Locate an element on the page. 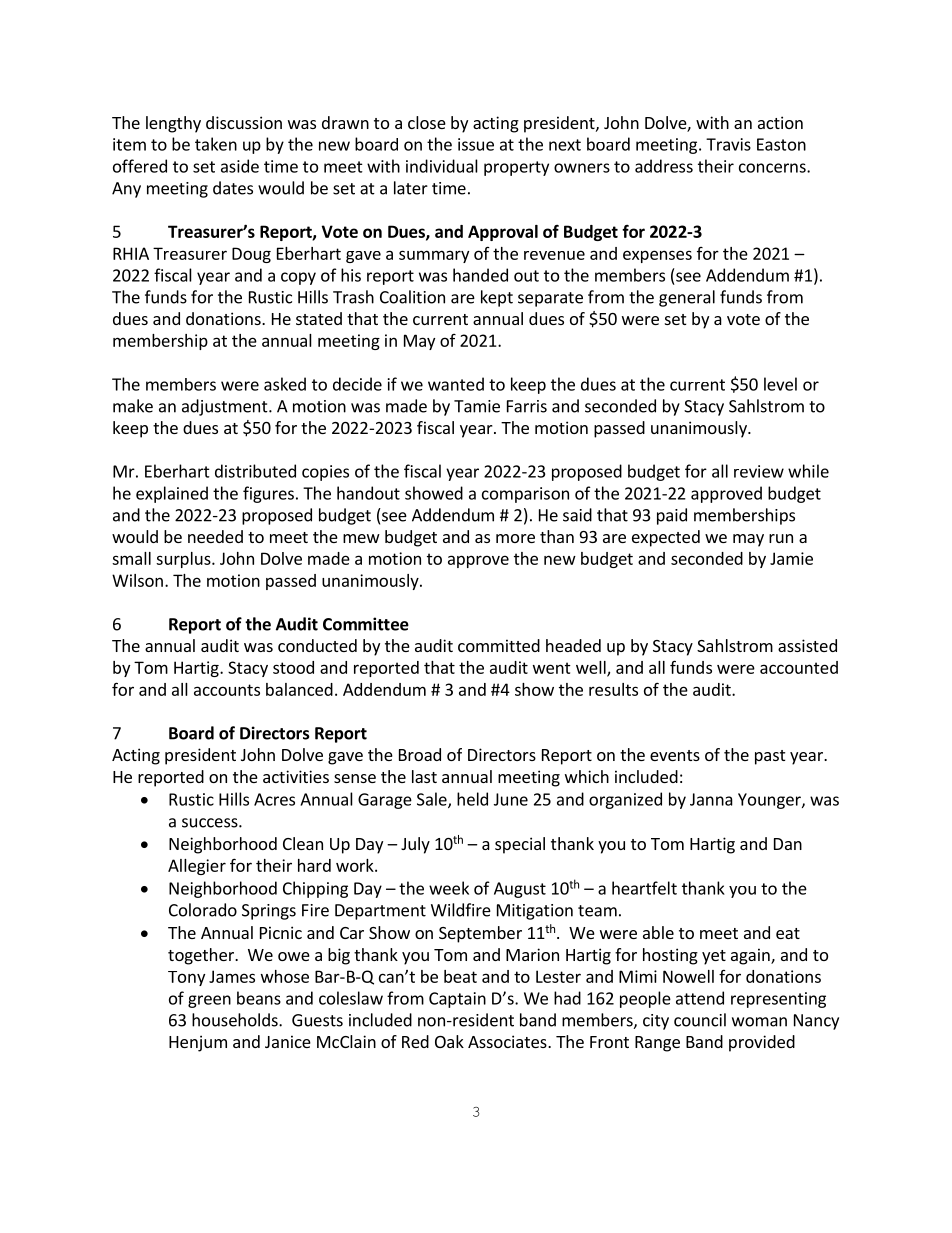  review is located at coordinates (759, 471).
